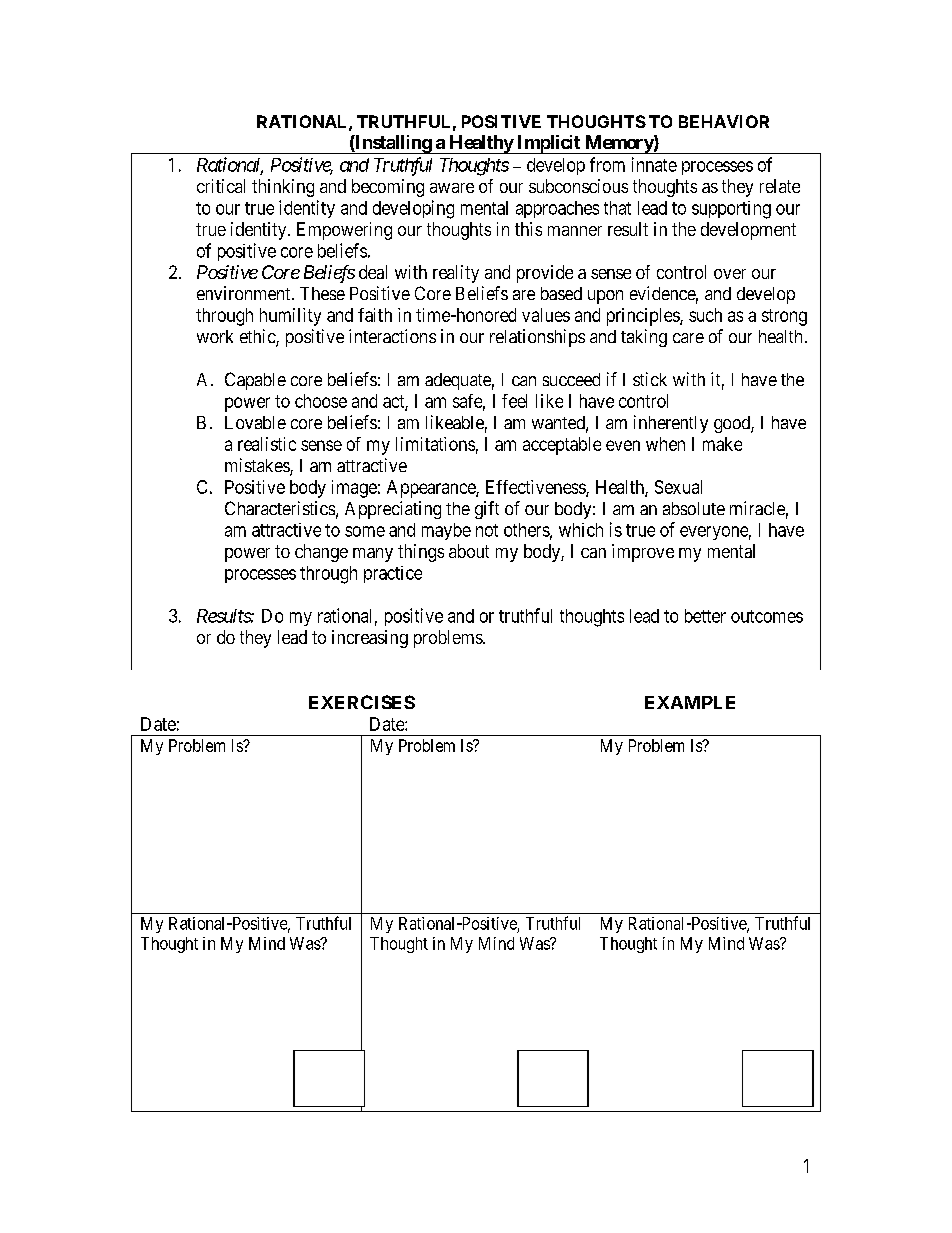 Image resolution: width=952 pixels, height=1233 pixels. Describe the element at coordinates (321, 553) in the document. I see `change` at that location.
